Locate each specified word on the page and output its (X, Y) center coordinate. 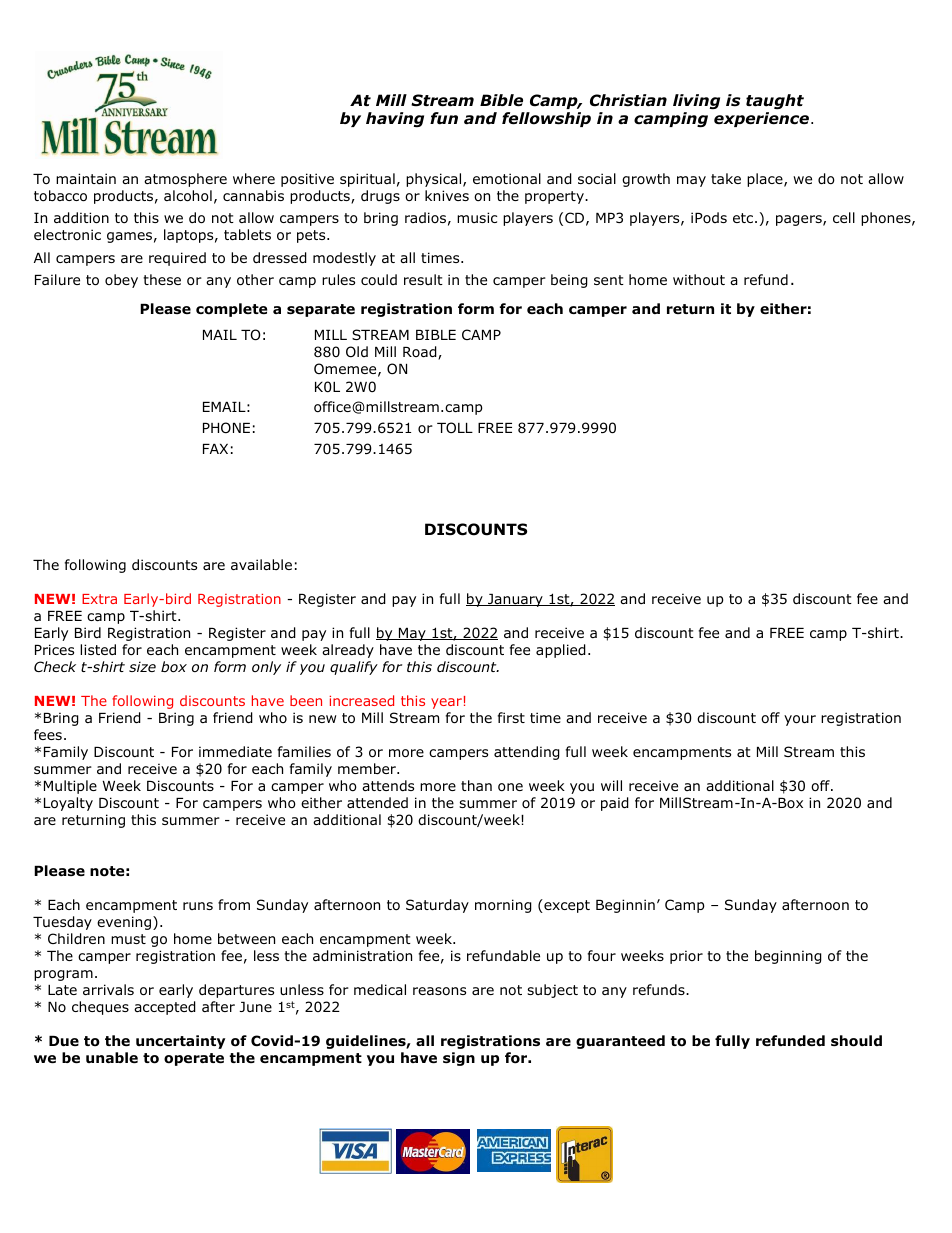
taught (775, 101)
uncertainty (180, 1042)
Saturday (437, 906)
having (395, 119)
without (699, 280)
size (142, 666)
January (515, 600)
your (800, 720)
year (446, 703)
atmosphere (185, 180)
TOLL (455, 428)
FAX (215, 449)
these (162, 279)
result (423, 279)
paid (615, 804)
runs (198, 906)
